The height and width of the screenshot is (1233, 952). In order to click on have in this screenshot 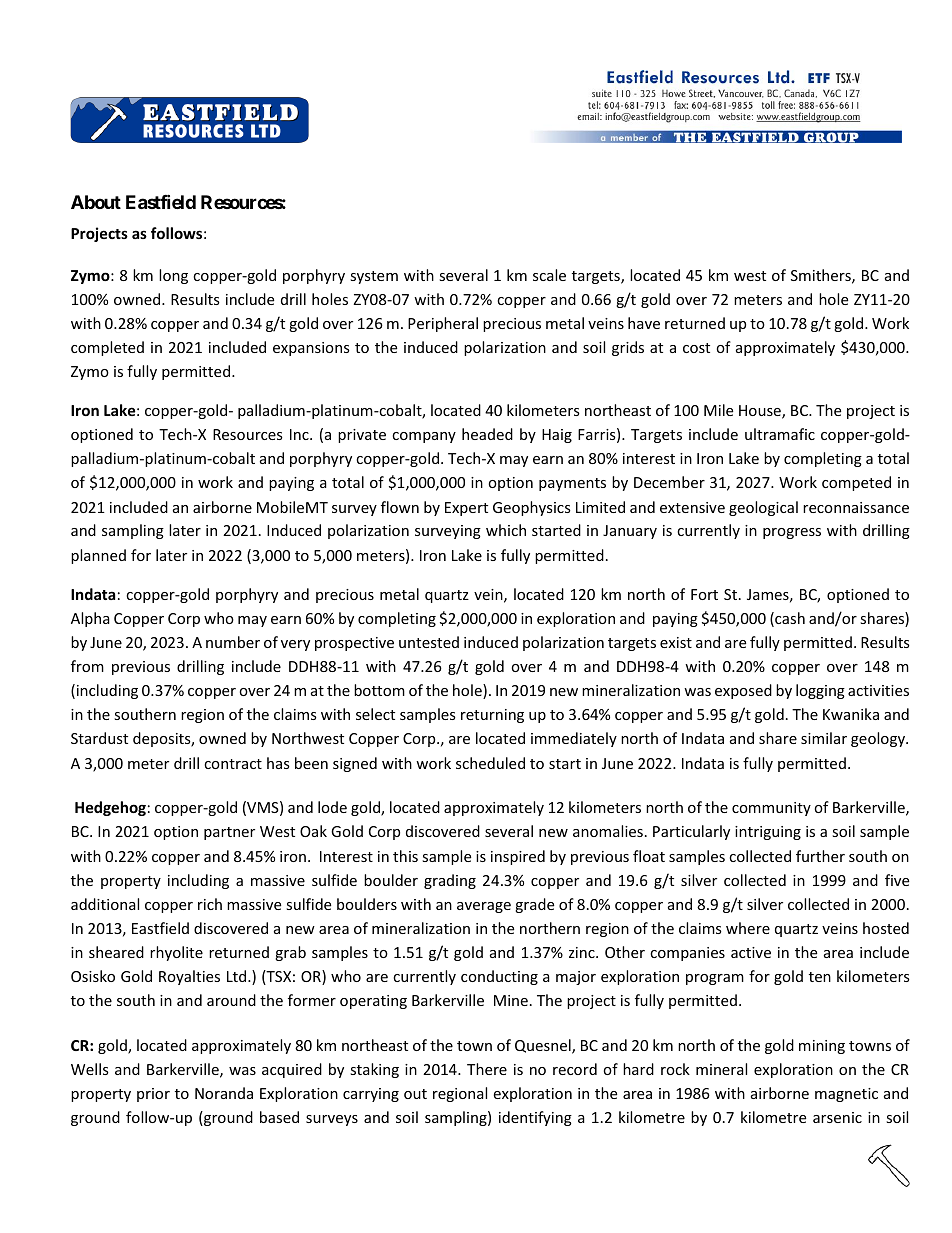, I will do `click(644, 323)`.
